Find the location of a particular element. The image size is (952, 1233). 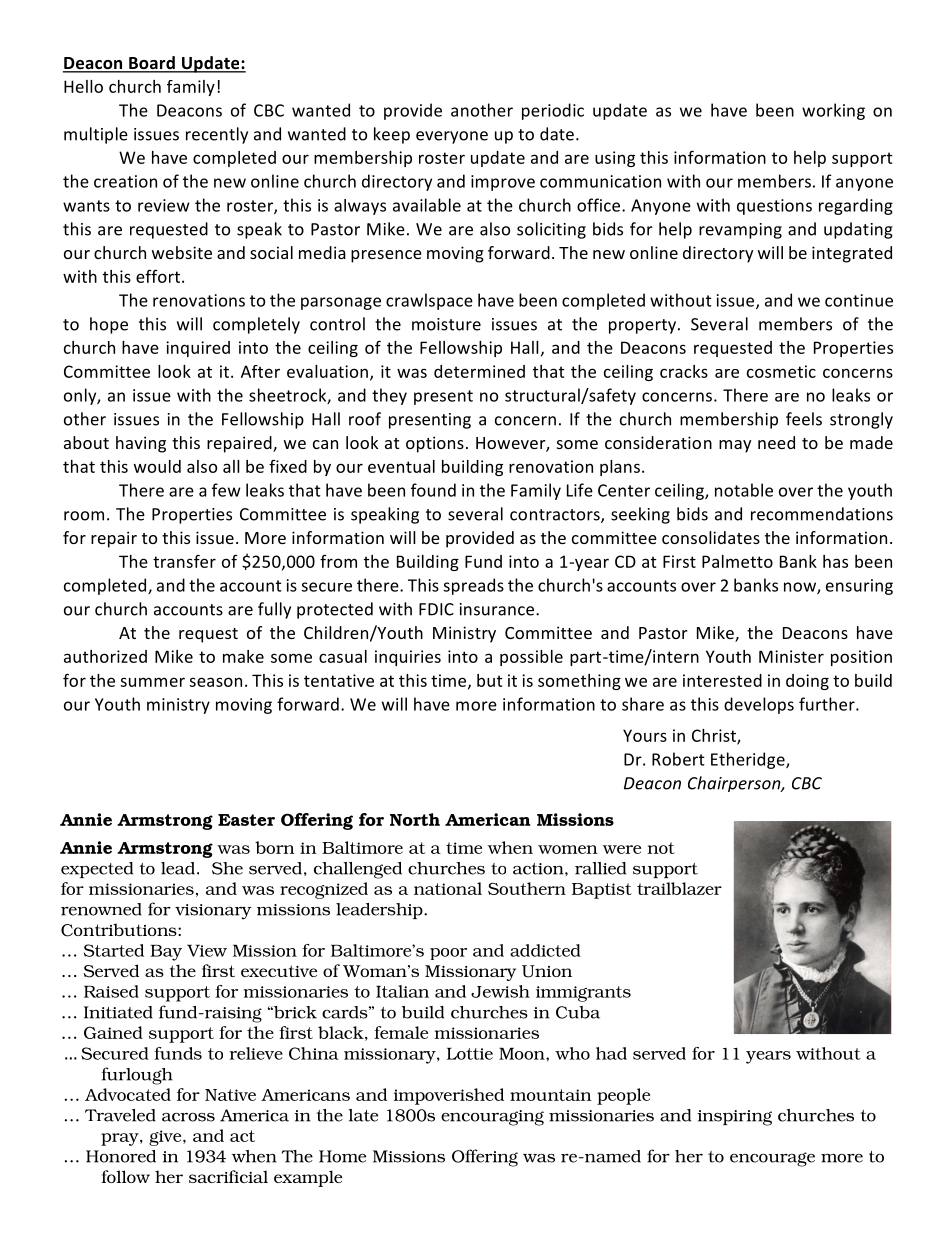

trailblazer is located at coordinates (679, 888).
